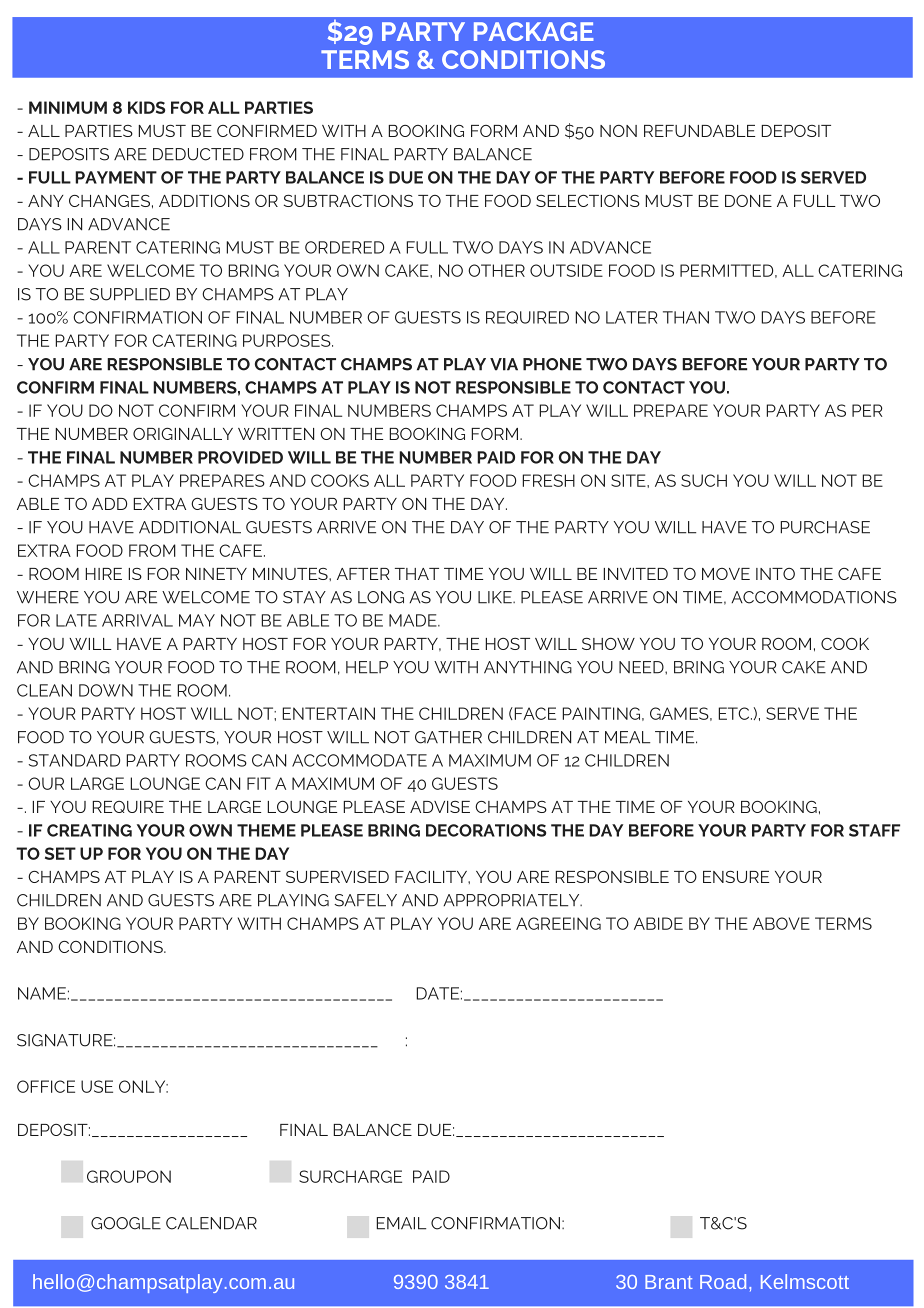  I want to click on KIDS, so click(146, 107).
